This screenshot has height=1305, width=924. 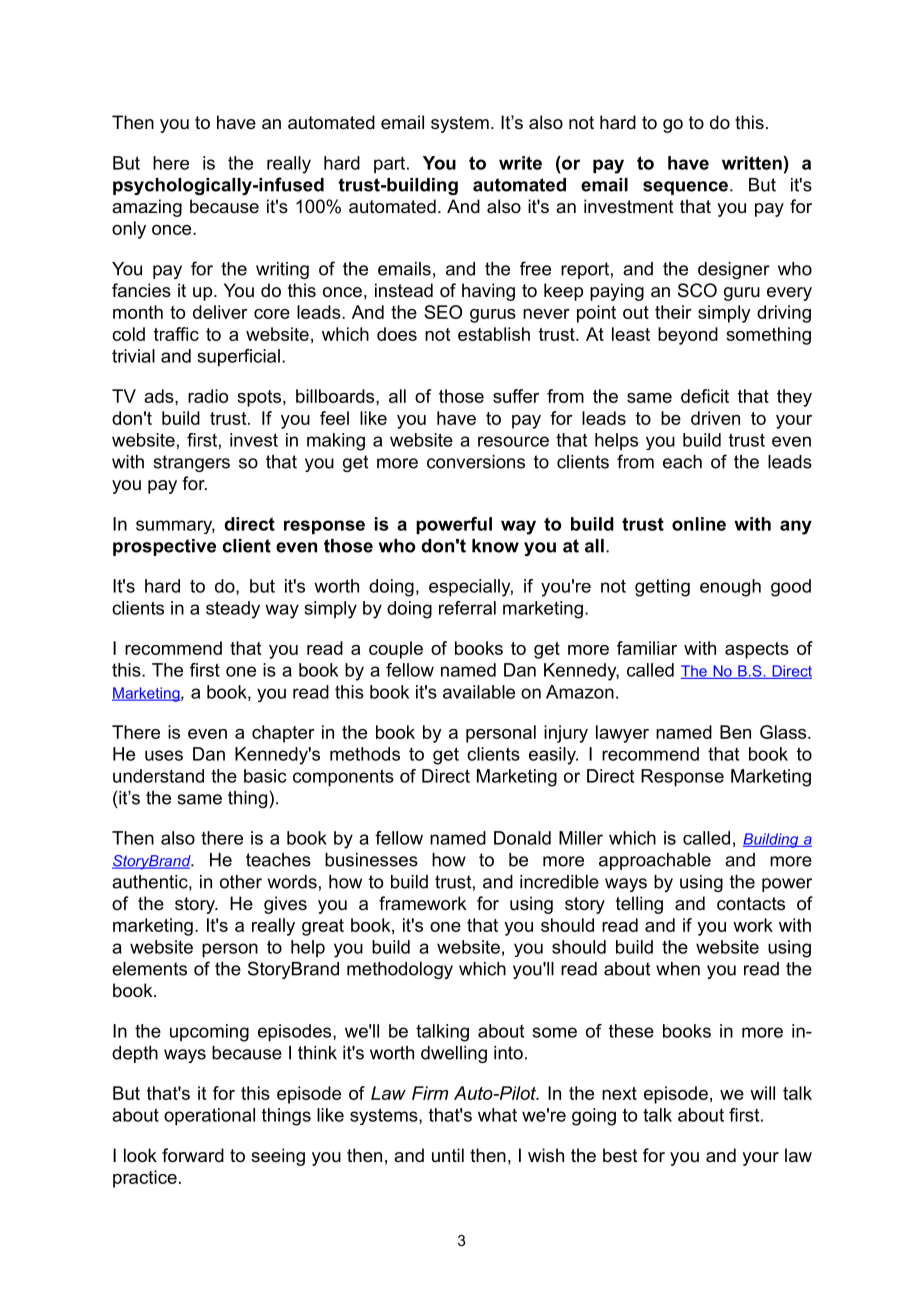 What do you see at coordinates (193, 1155) in the screenshot?
I see `forward` at bounding box center [193, 1155].
